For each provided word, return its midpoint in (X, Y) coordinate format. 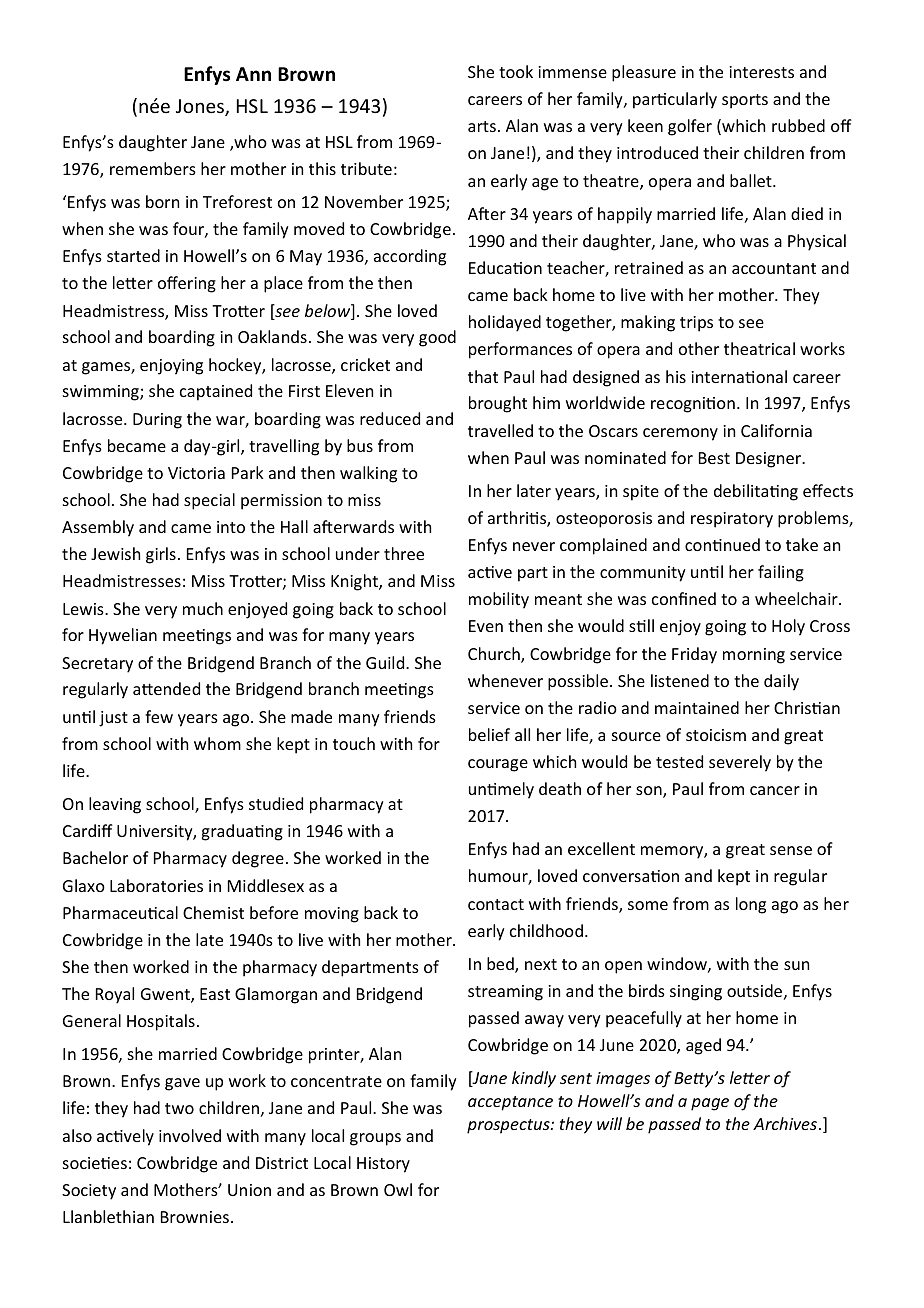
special (209, 501)
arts (482, 126)
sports (745, 101)
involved (190, 1135)
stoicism (716, 735)
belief (489, 734)
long (751, 905)
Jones (201, 107)
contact (496, 904)
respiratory (732, 520)
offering (187, 284)
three (404, 553)
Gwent (166, 995)
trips (696, 324)
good (437, 338)
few (159, 716)
